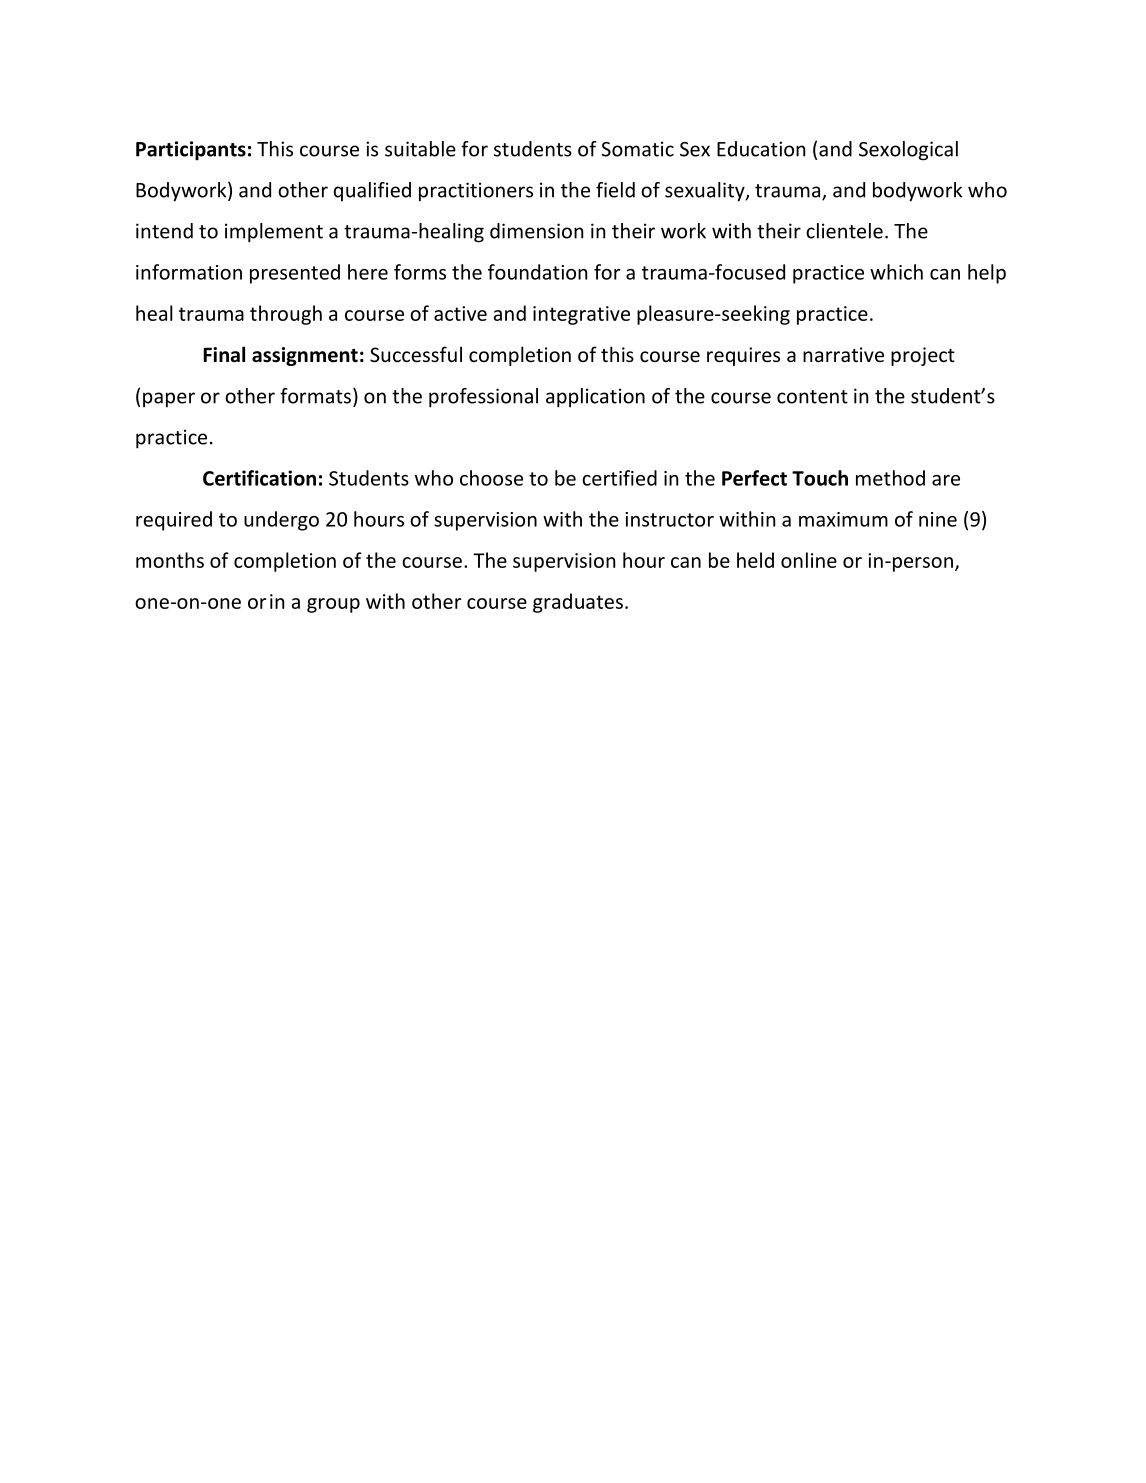 The height and width of the image is (1483, 1146). Describe the element at coordinates (266, 601) in the image. I see `orin` at that location.
